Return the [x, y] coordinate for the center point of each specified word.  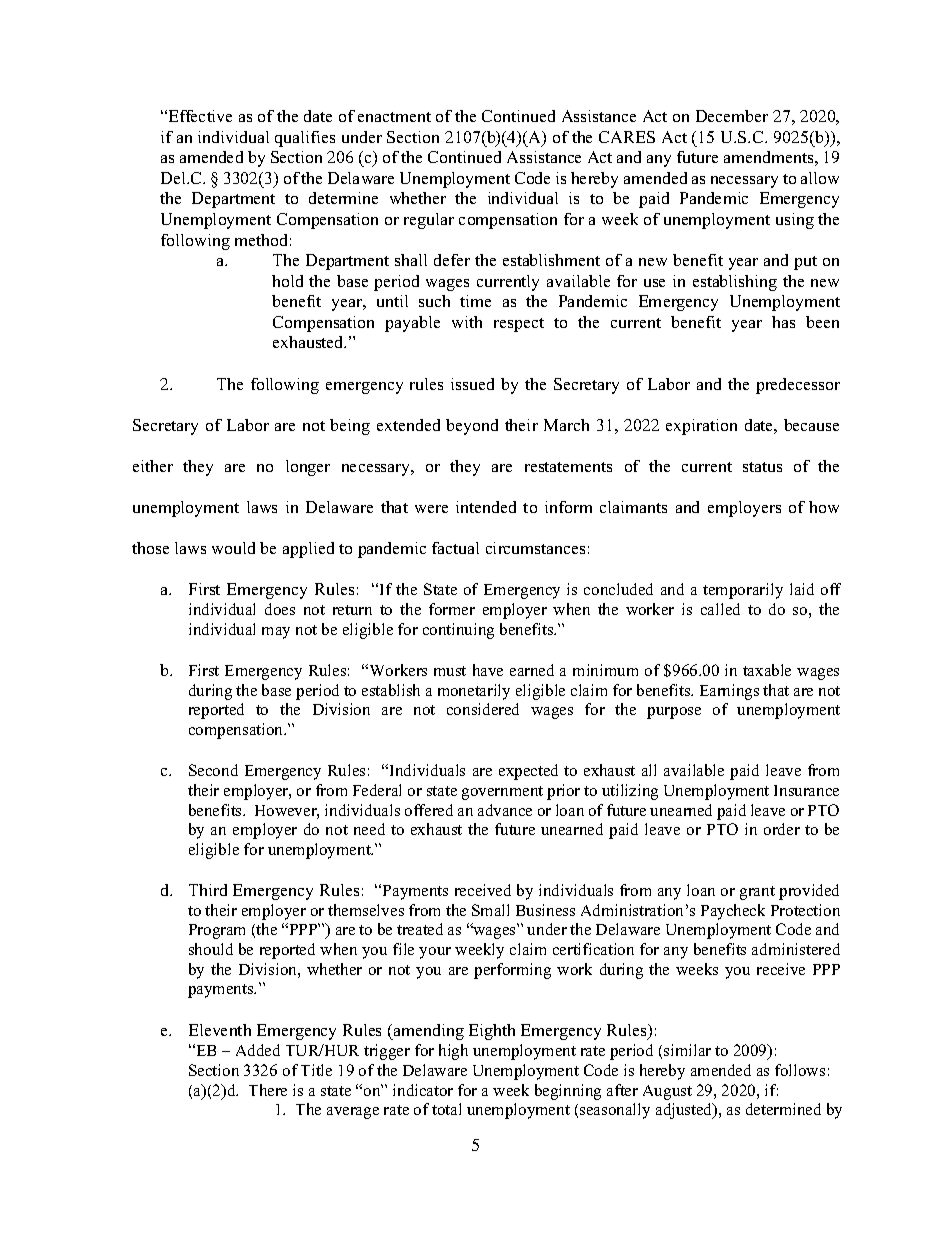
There [268, 1090]
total [446, 1109]
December [732, 116]
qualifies [305, 139]
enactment [394, 117]
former [452, 609]
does [280, 609]
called [720, 609]
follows [800, 1070]
